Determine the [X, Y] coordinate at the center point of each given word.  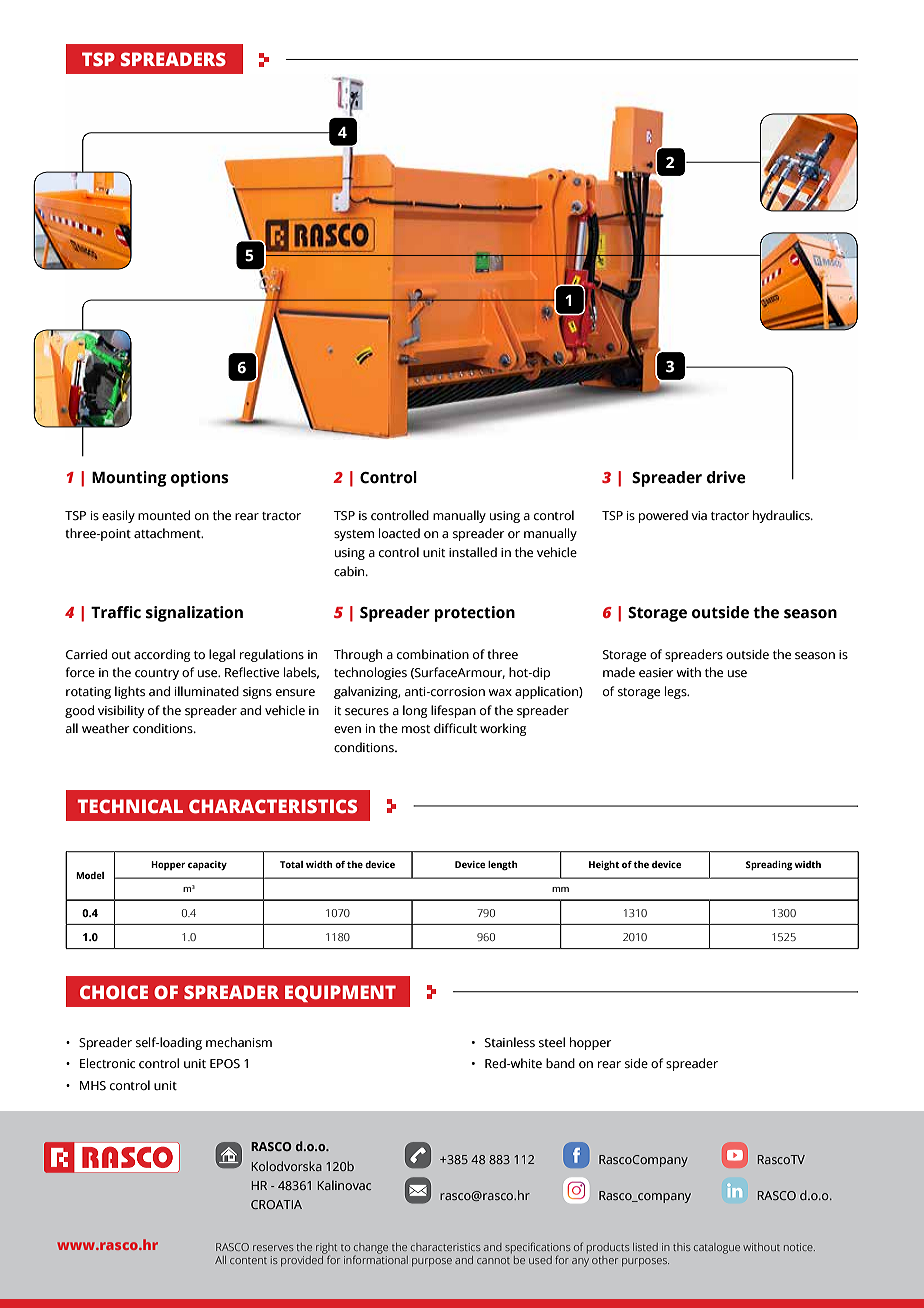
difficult [455, 728]
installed [473, 552]
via [699, 515]
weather [106, 728]
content [248, 1261]
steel [552, 1042]
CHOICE [114, 992]
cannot [493, 1261]
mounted [164, 515]
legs [677, 692]
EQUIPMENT [340, 993]
